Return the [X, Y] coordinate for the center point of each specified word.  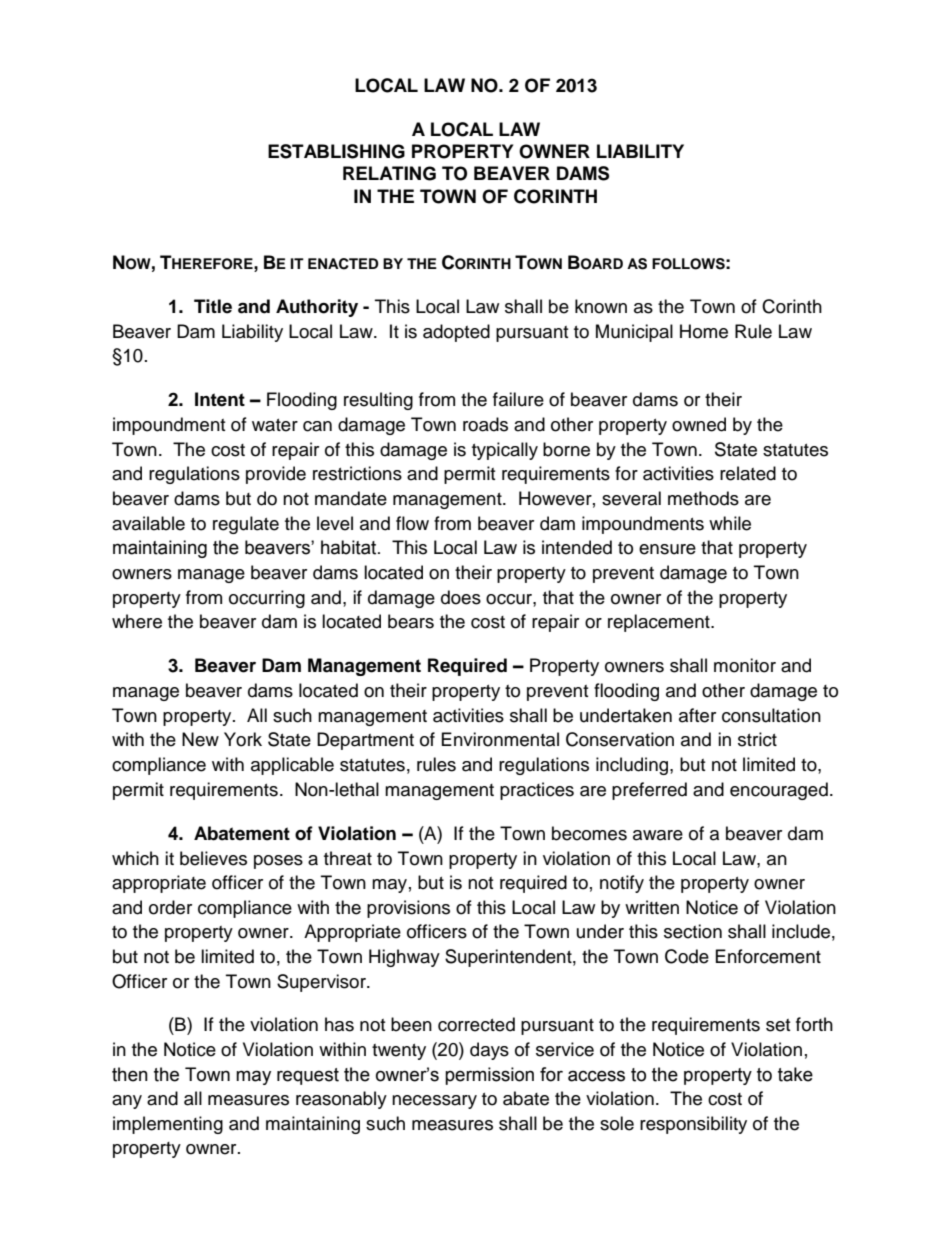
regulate [246, 525]
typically [505, 451]
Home [704, 331]
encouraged [779, 791]
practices [537, 791]
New [200, 739]
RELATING [389, 173]
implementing [168, 1125]
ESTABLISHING [336, 151]
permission [489, 1076]
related [748, 473]
